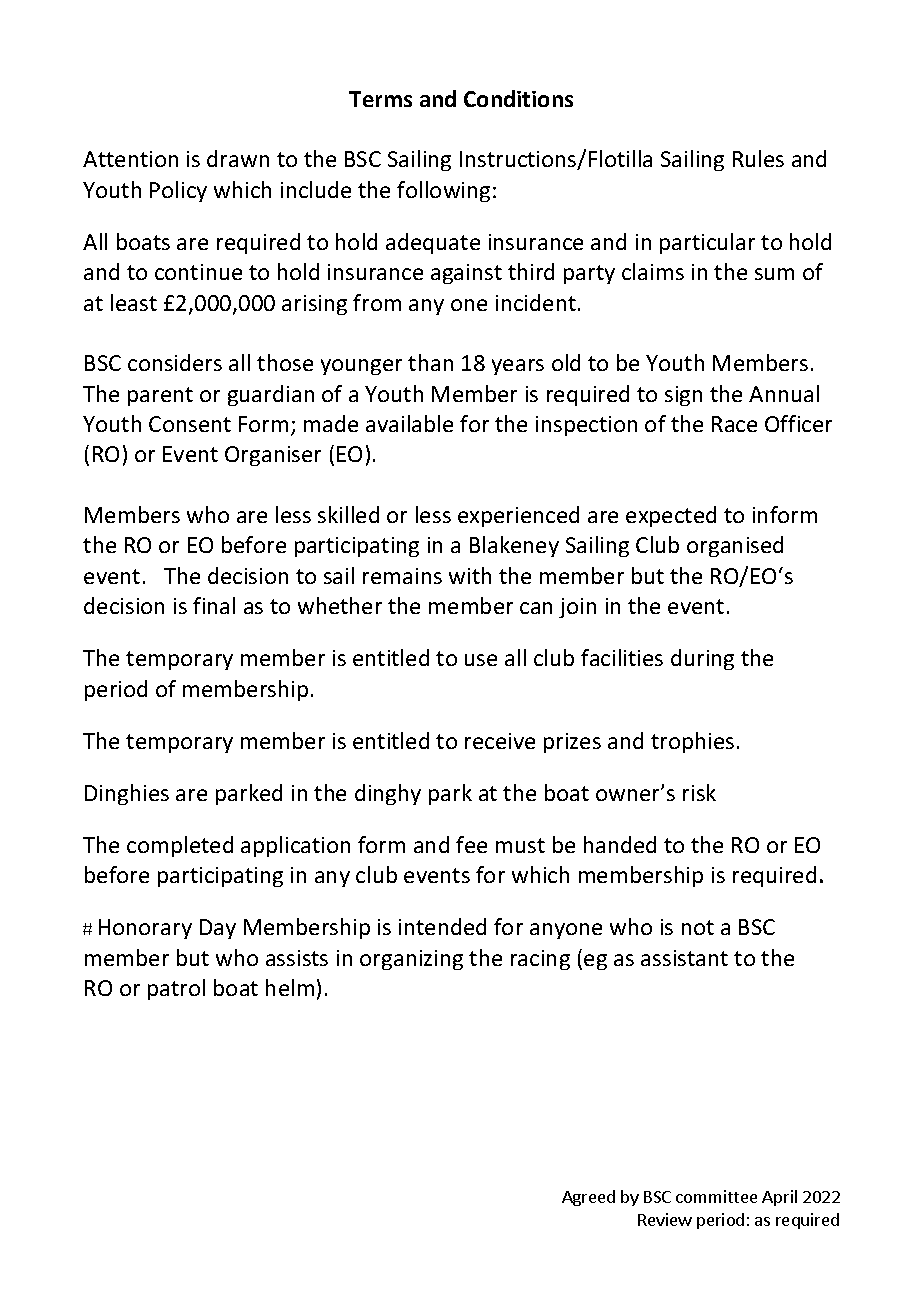 This screenshot has height=1308, width=924. What do you see at coordinates (442, 926) in the screenshot?
I see `intended` at bounding box center [442, 926].
